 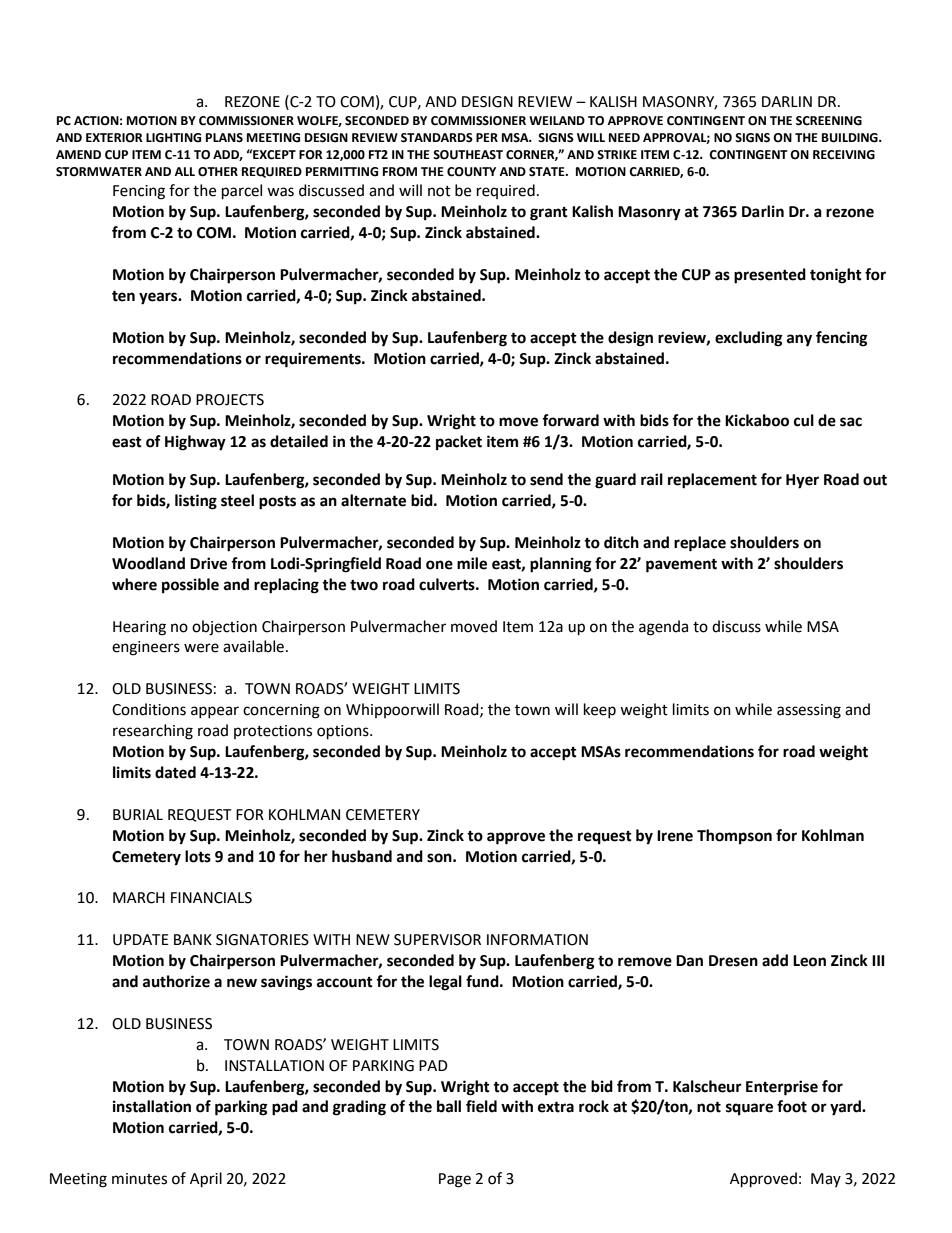 I want to click on April, so click(x=206, y=1180).
